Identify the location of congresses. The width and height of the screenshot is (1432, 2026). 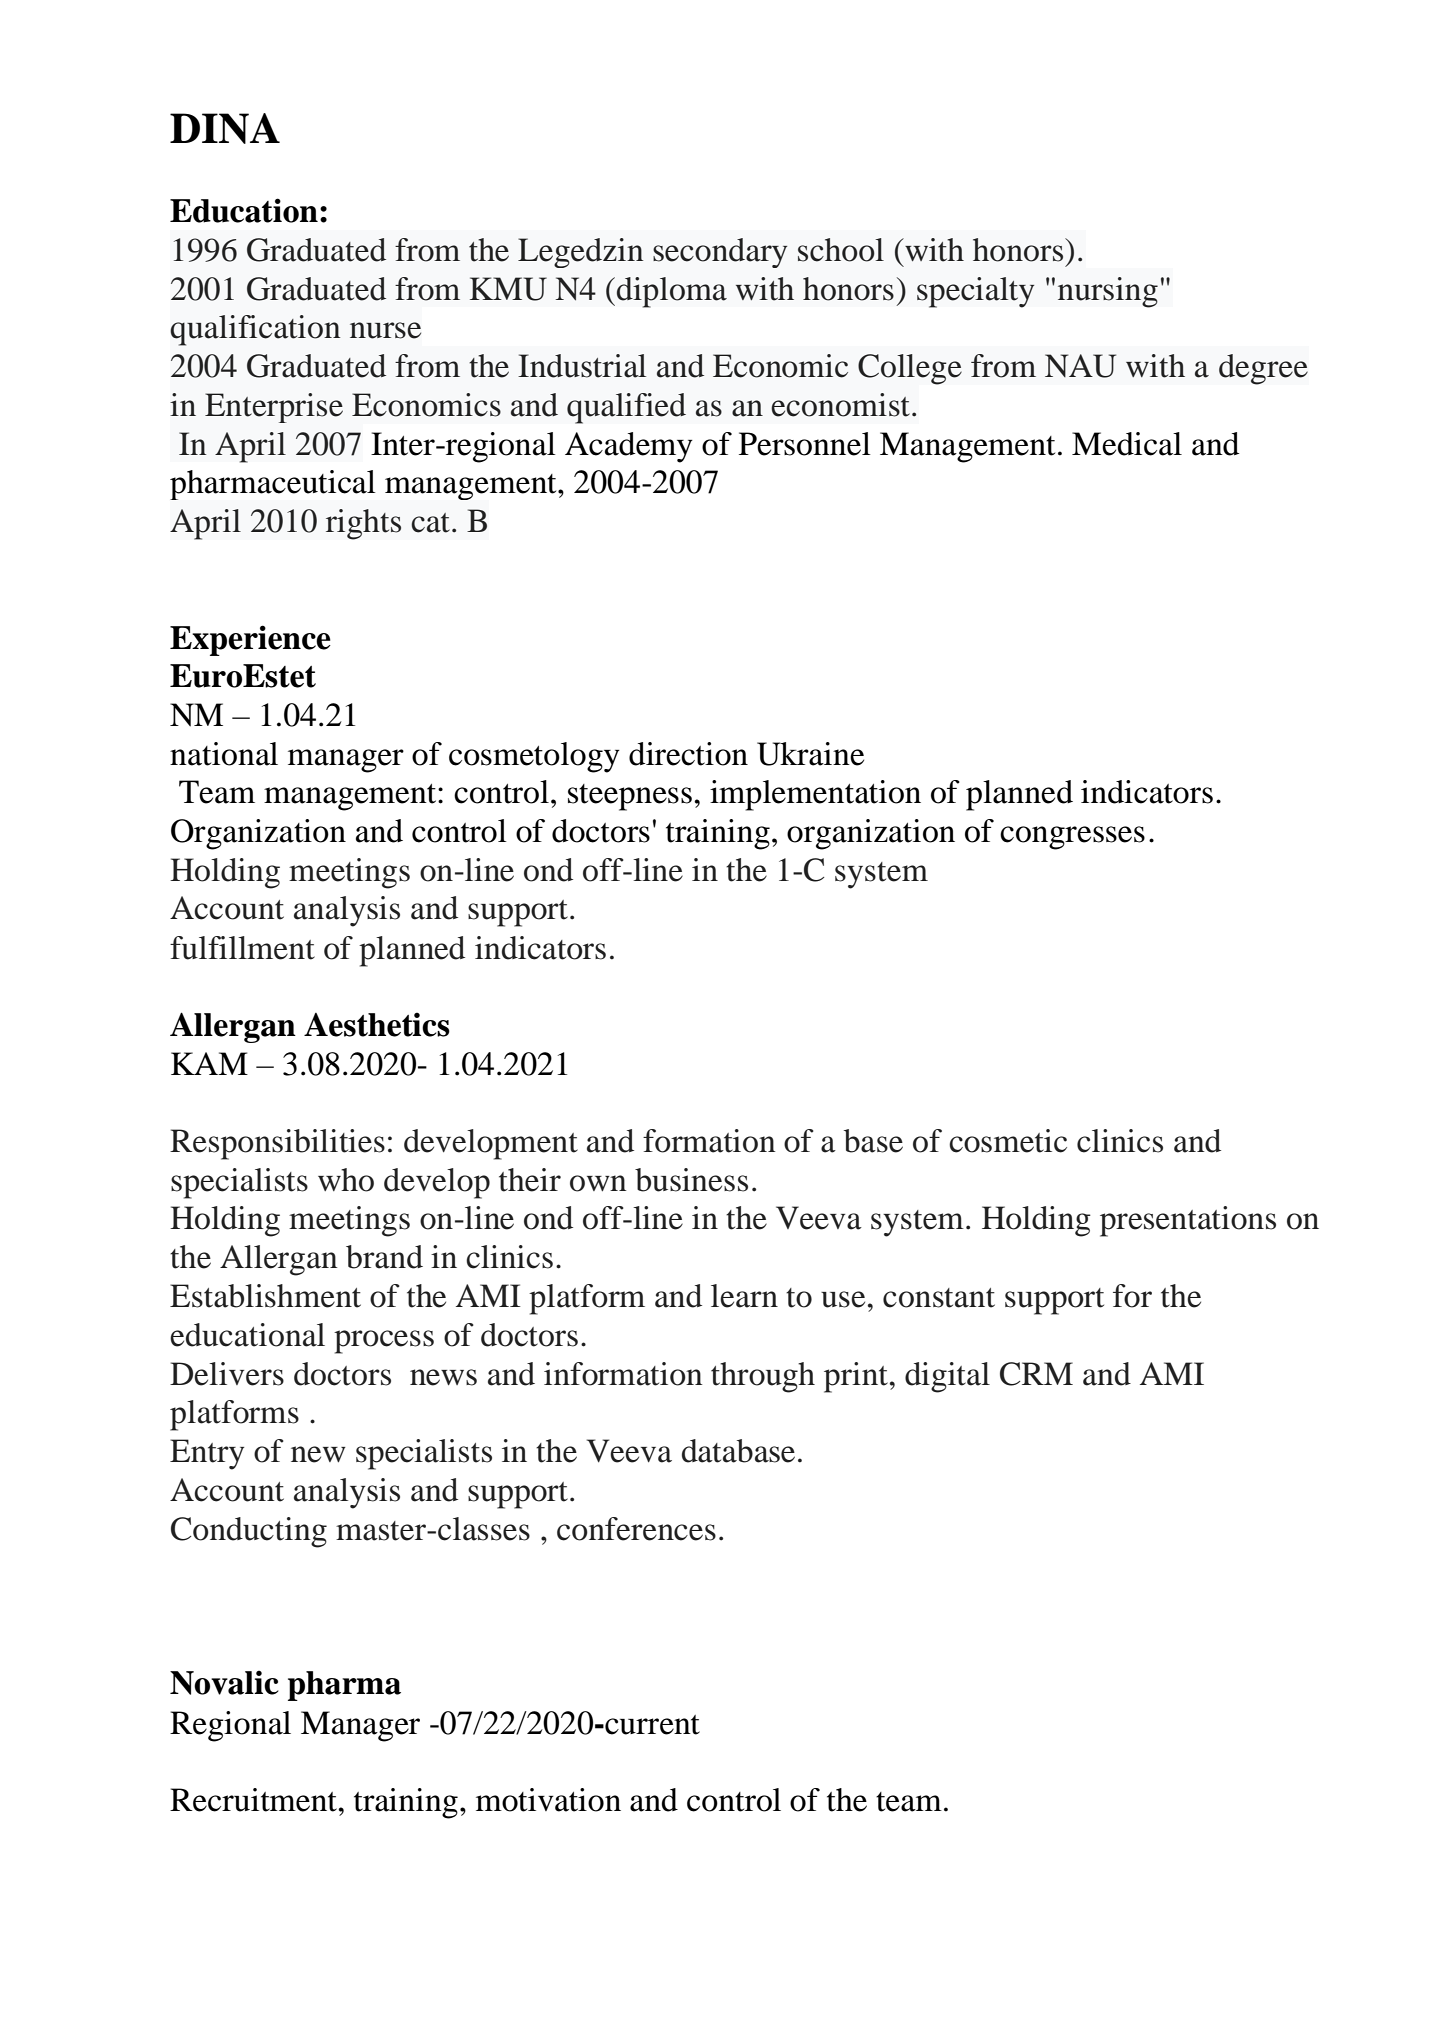
(1072, 838).
